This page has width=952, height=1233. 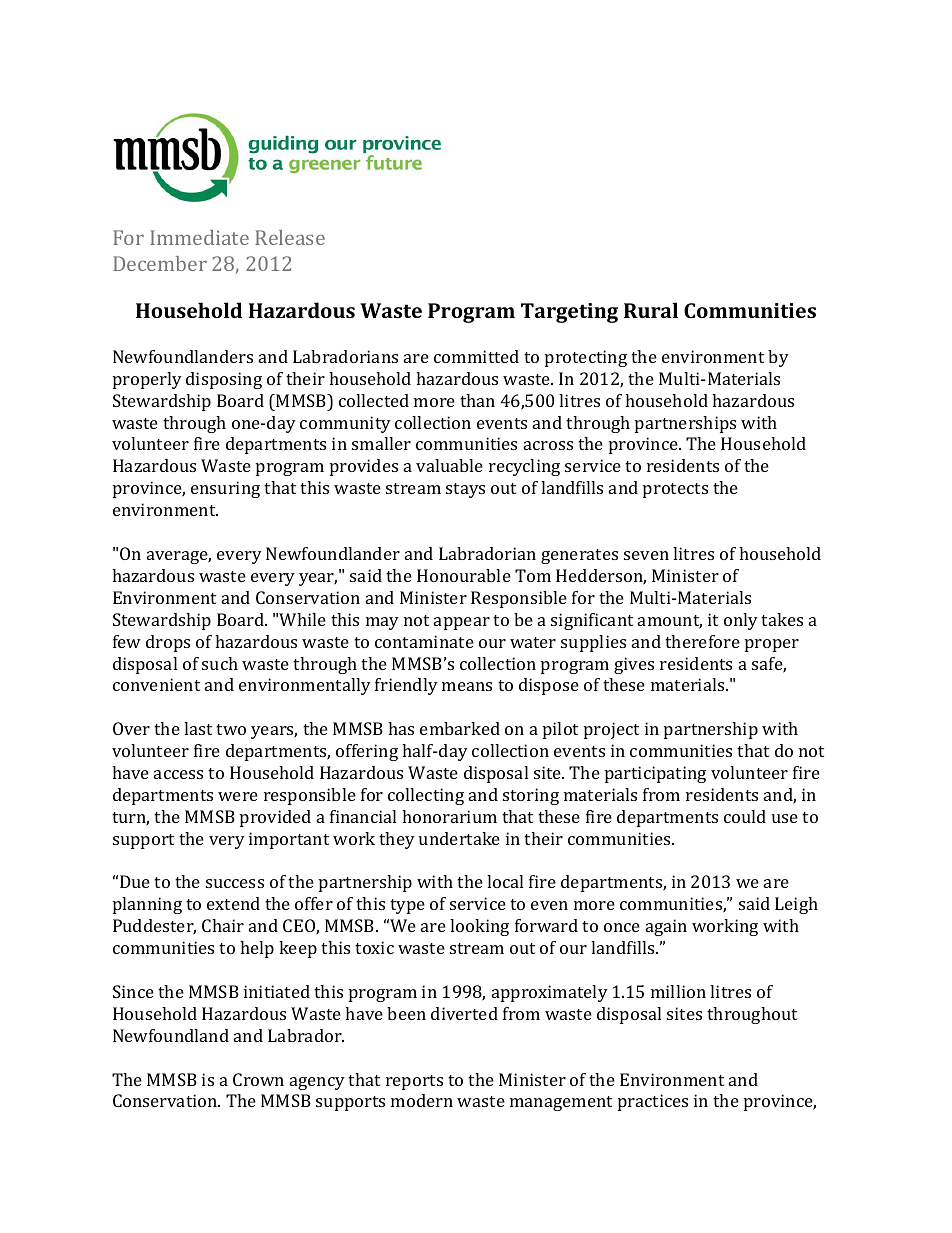 I want to click on therefore, so click(x=702, y=641).
